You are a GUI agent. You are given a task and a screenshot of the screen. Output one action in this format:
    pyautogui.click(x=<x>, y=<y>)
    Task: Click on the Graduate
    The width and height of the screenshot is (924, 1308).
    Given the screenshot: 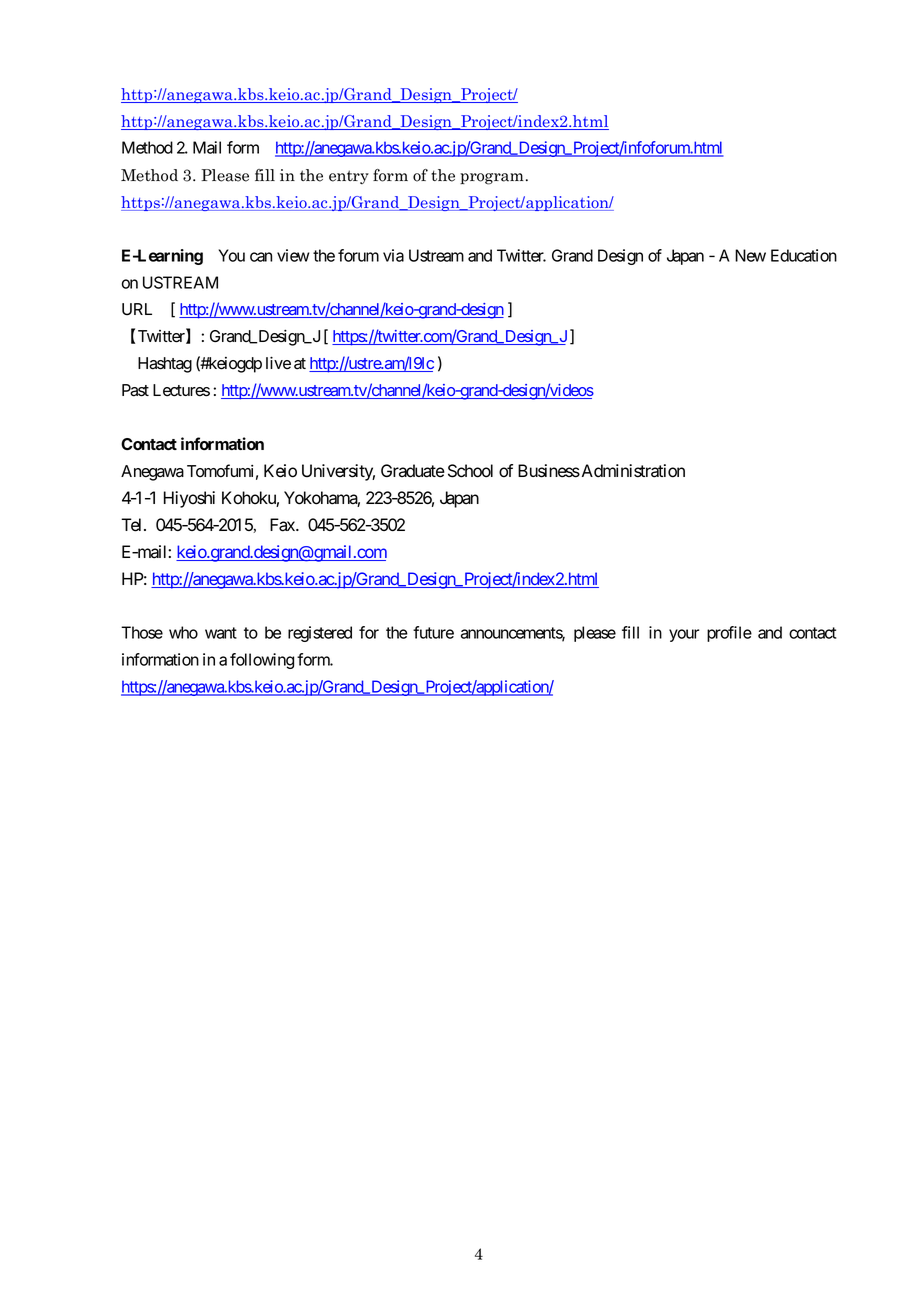 What is the action you would take?
    pyautogui.click(x=413, y=471)
